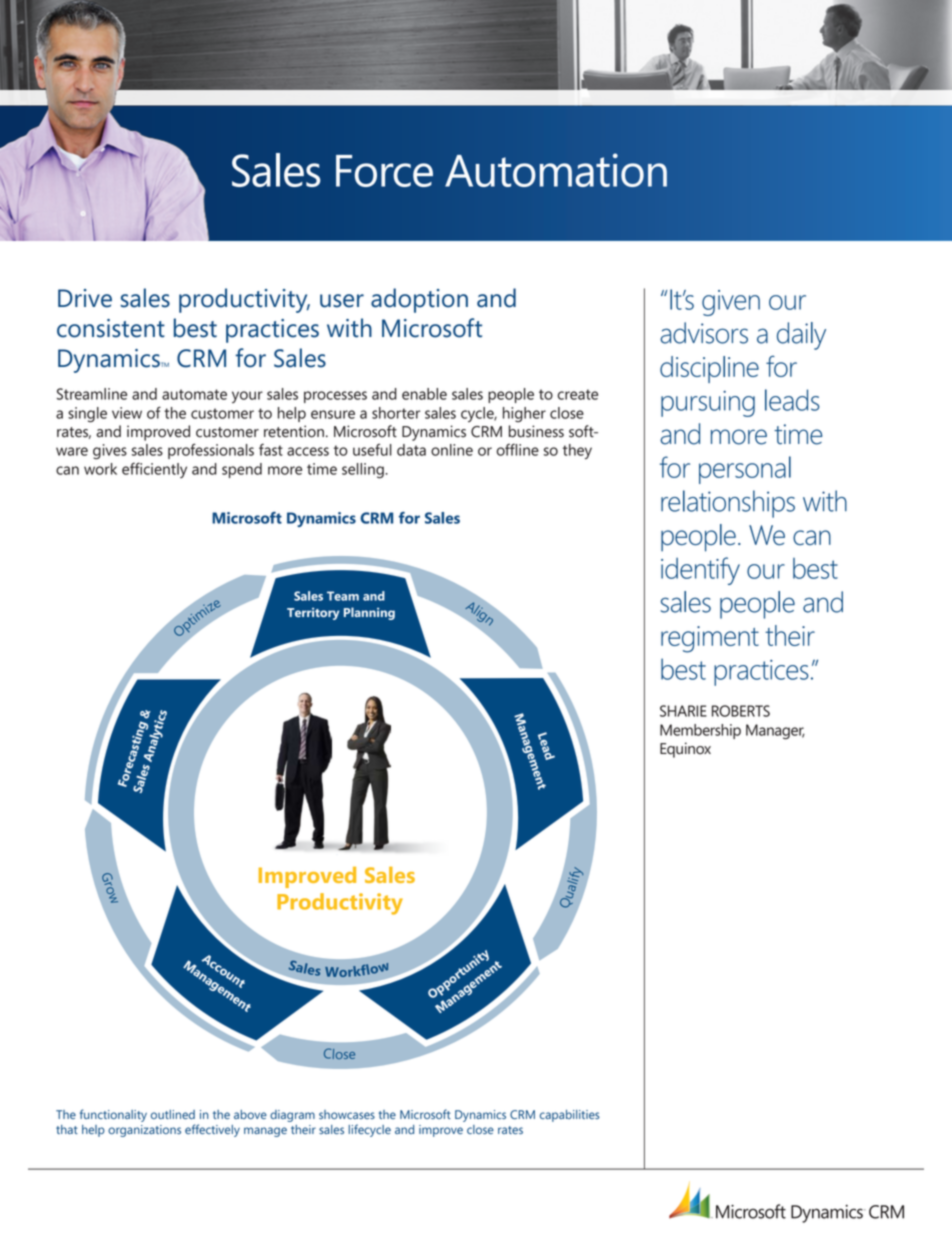 Image resolution: width=952 pixels, height=1233 pixels. What do you see at coordinates (369, 613) in the screenshot?
I see `Planning` at bounding box center [369, 613].
